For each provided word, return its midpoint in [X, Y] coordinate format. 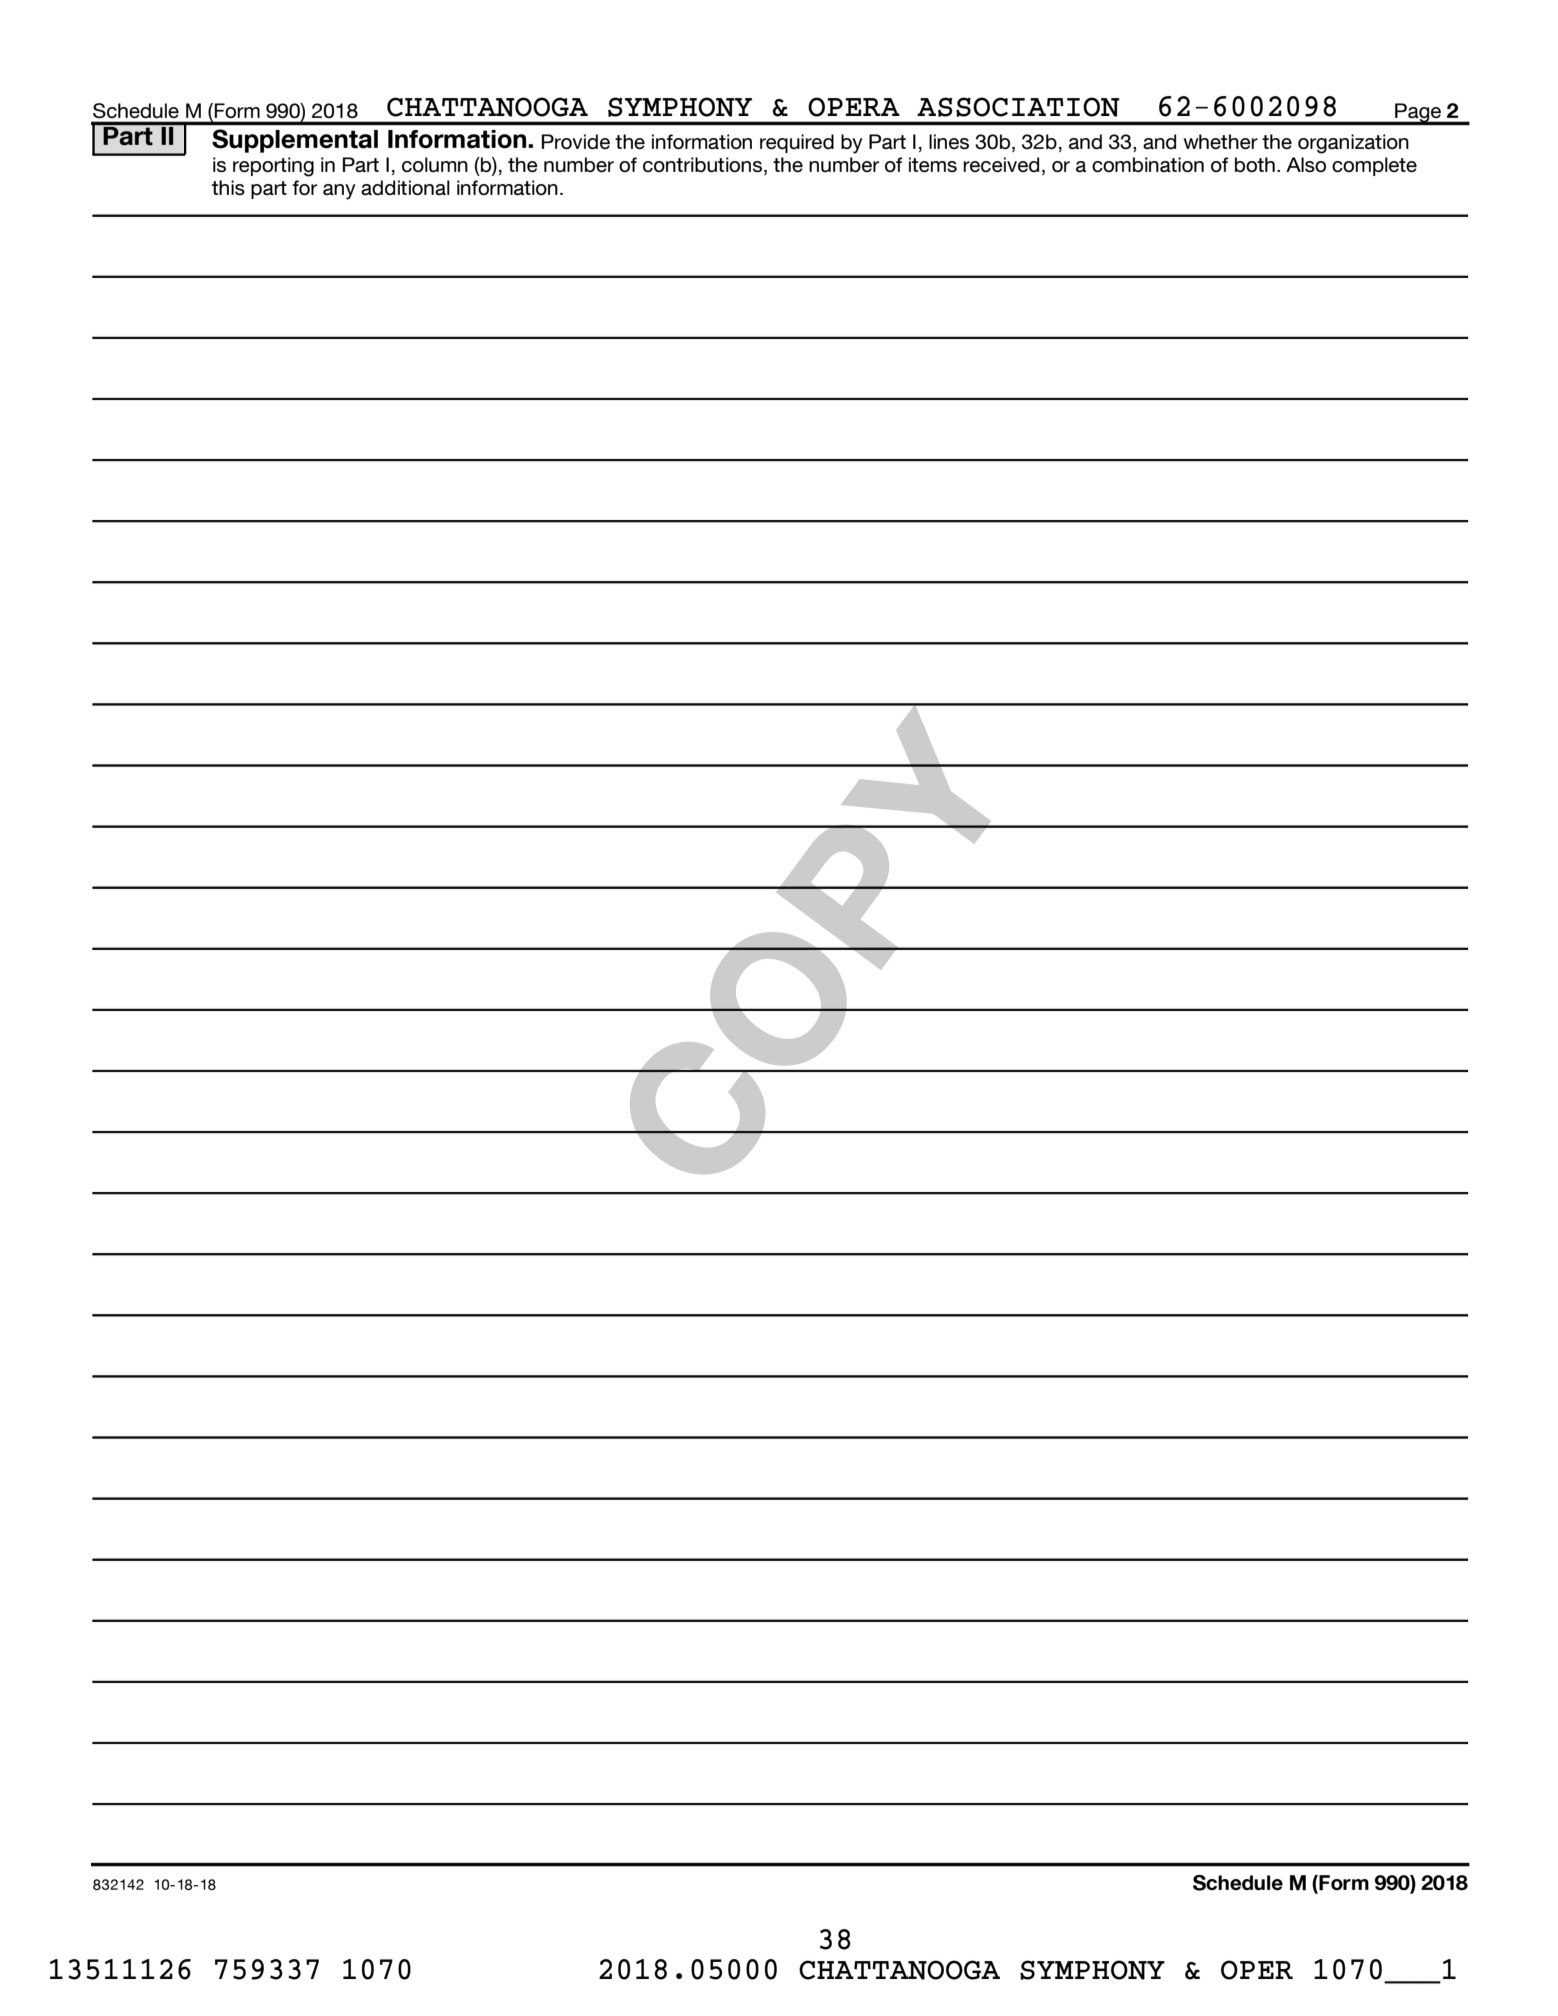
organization [1353, 144]
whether [1220, 141]
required [797, 143]
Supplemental [295, 141]
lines [949, 142]
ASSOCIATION [1018, 107]
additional [405, 187]
